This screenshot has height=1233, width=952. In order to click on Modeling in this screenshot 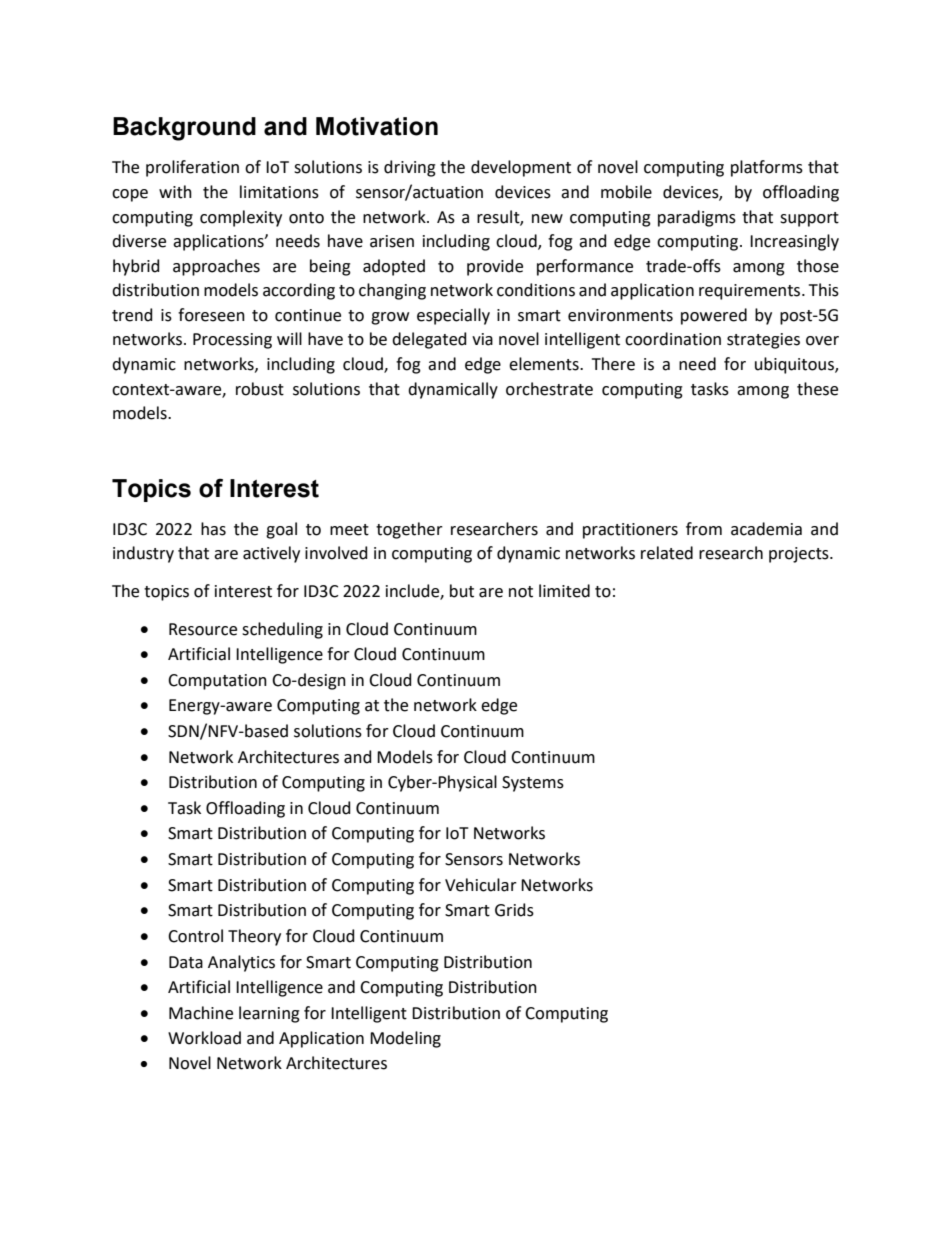, I will do `click(405, 1039)`.
